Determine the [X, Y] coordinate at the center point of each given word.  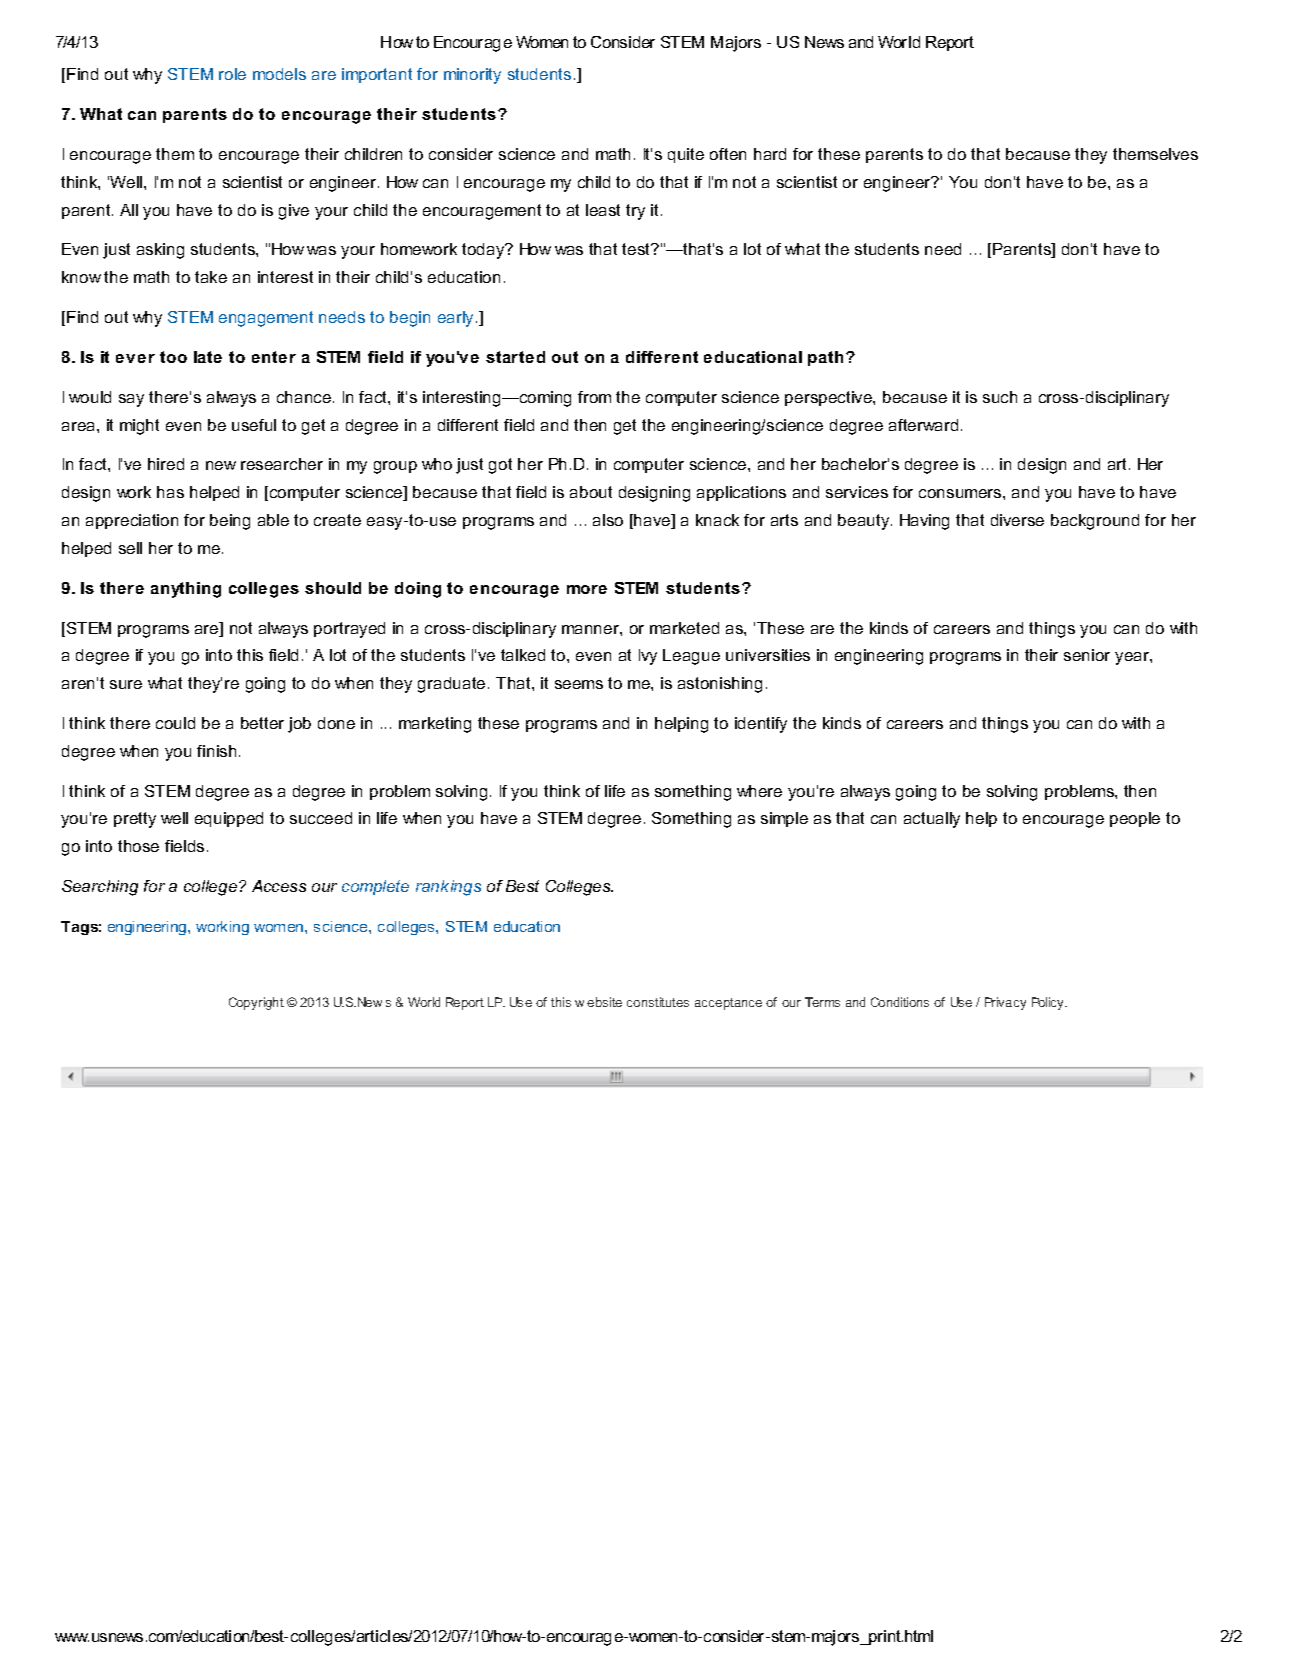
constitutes [658, 1002]
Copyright [256, 1003]
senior [1087, 655]
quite [686, 155]
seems [579, 684]
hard [770, 154]
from [594, 397]
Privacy [1005, 1003]
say [131, 400]
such [1000, 397]
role [232, 74]
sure [126, 684]
